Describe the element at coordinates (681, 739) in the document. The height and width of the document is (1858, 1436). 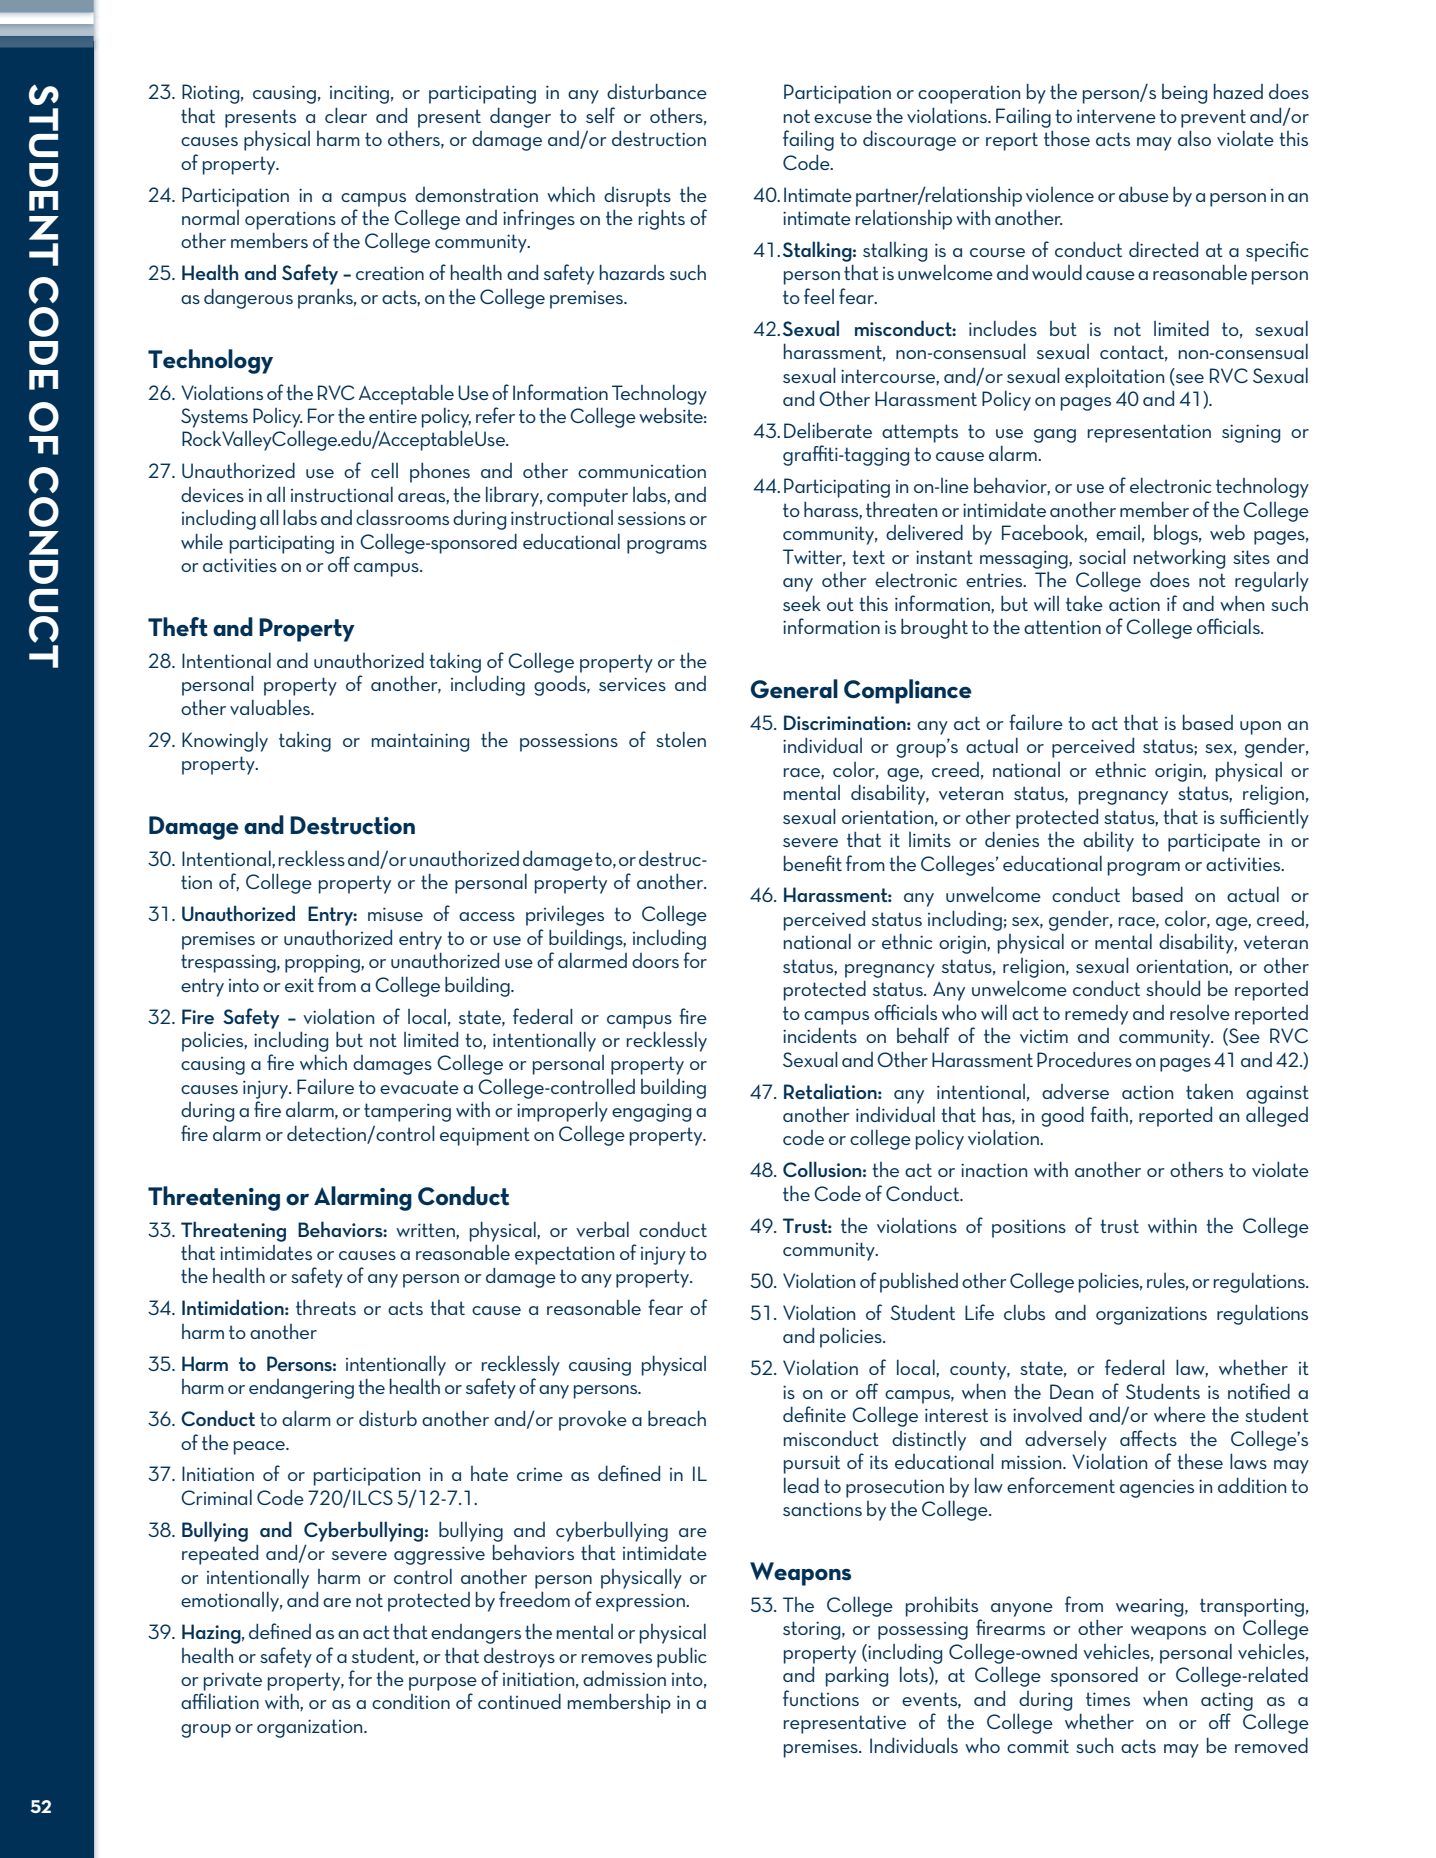
I see `stolen` at that location.
